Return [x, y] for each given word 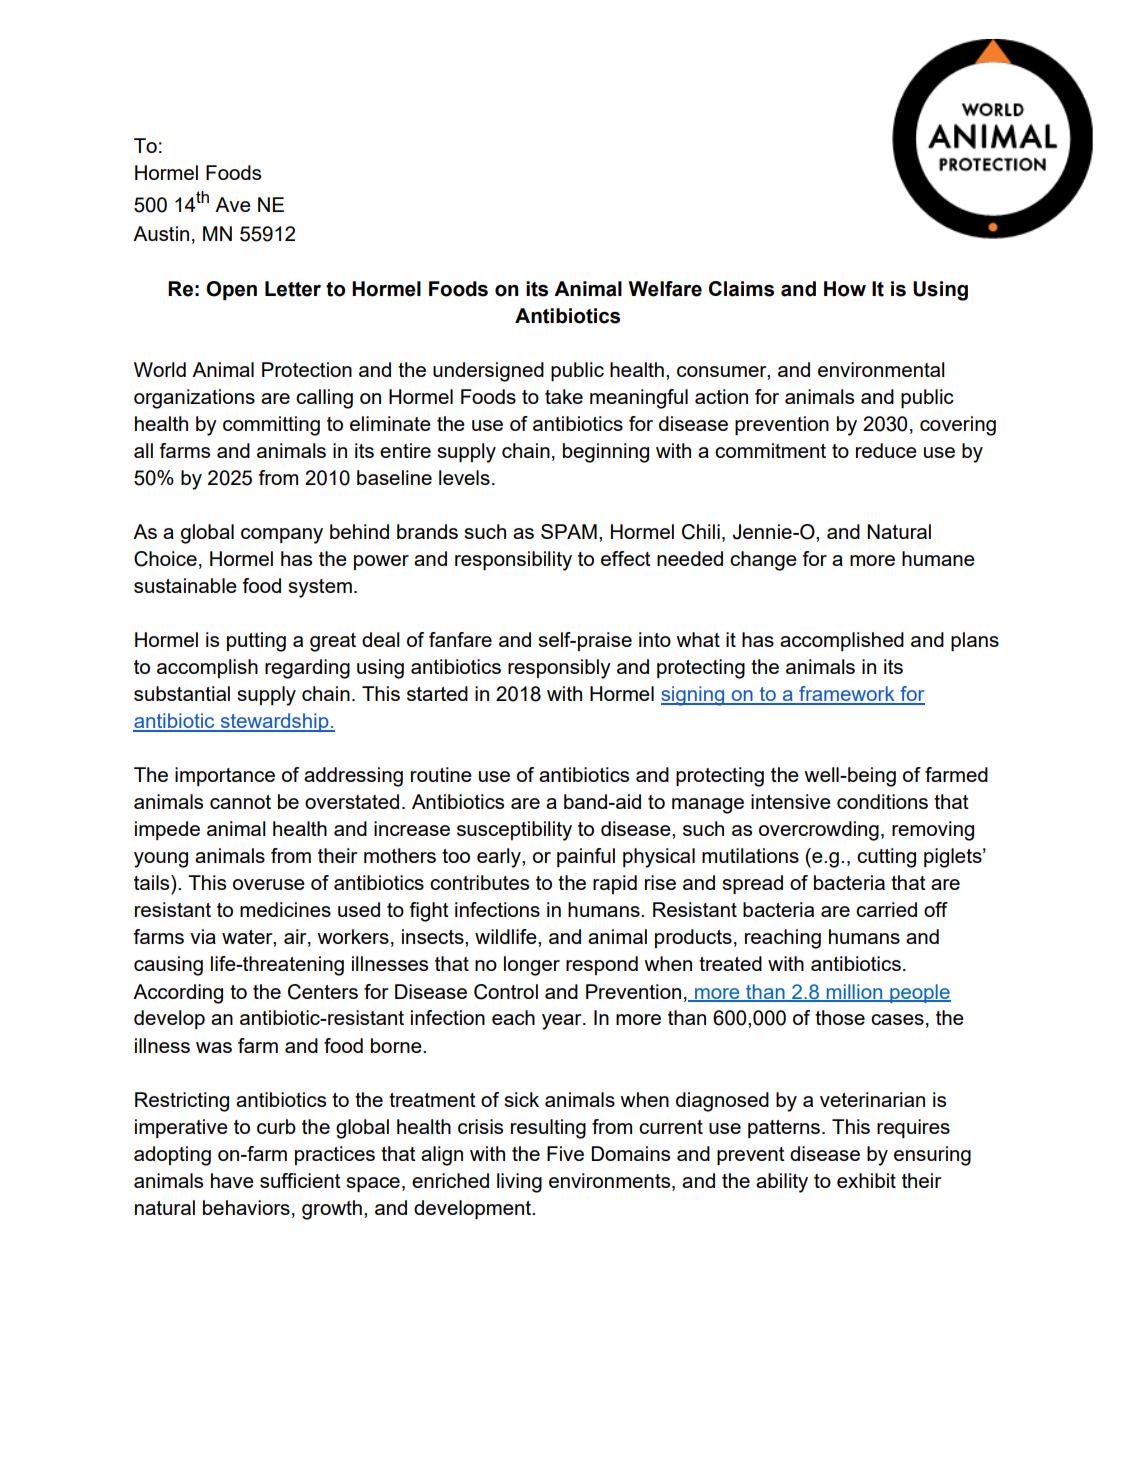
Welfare [665, 289]
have [232, 1180]
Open [231, 290]
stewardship [274, 722]
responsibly [559, 669]
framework [847, 695]
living [519, 1183]
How [845, 289]
